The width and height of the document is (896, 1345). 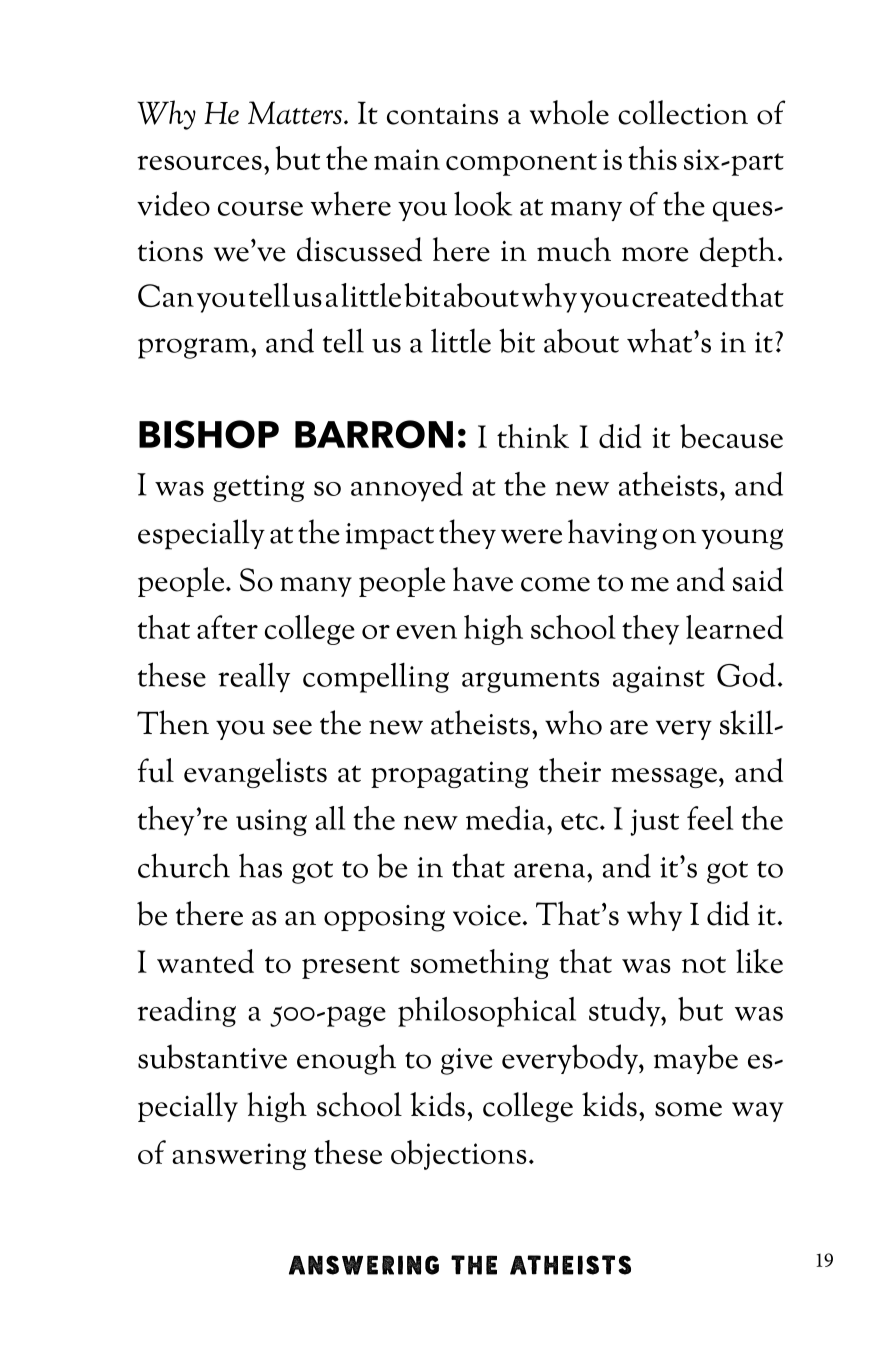 I want to click on resources, so click(x=199, y=162).
